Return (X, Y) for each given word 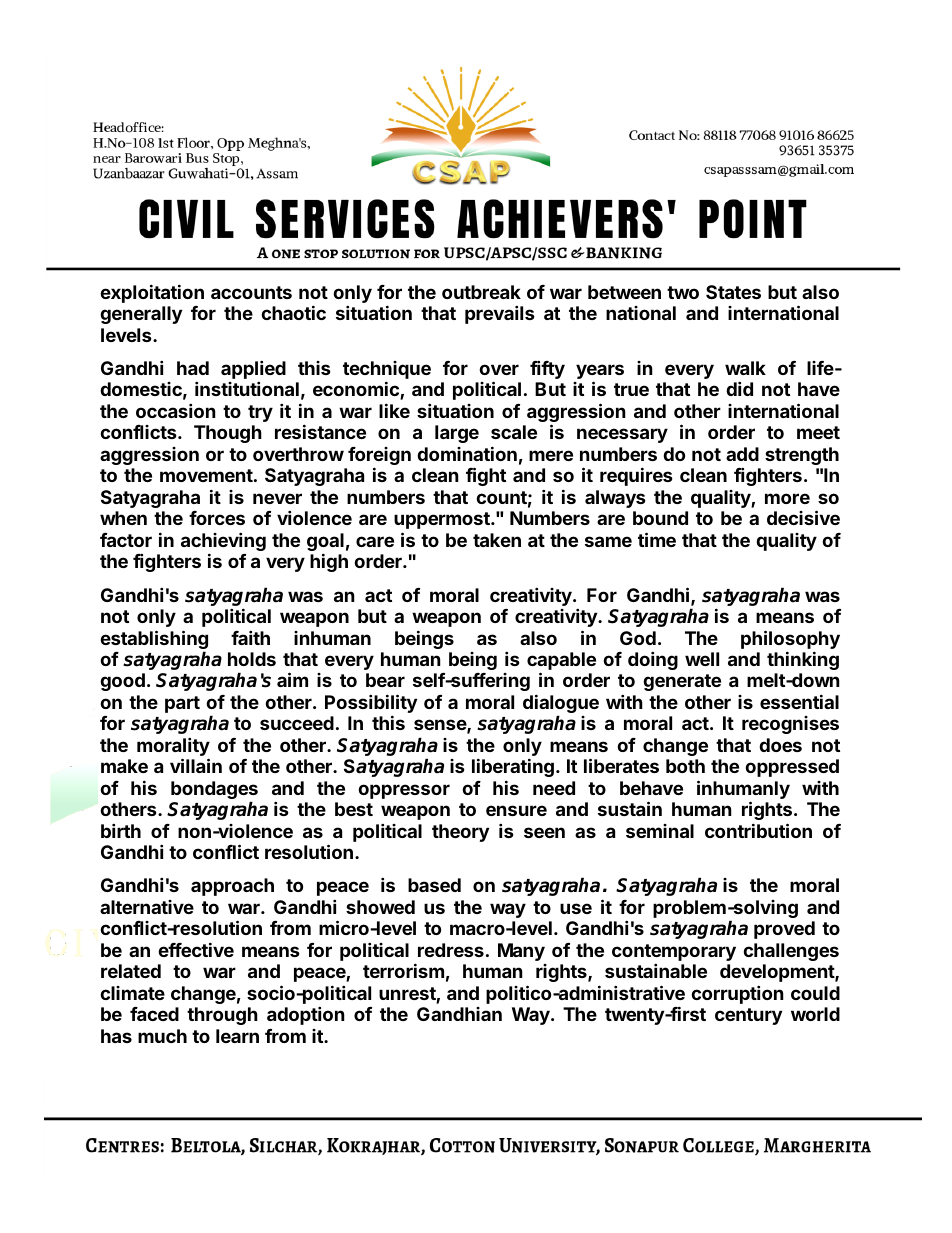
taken (497, 540)
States (733, 292)
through (222, 1016)
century (748, 1016)
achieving (223, 543)
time (657, 539)
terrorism (403, 970)
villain (196, 765)
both (685, 766)
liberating (513, 767)
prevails (500, 314)
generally (141, 315)
